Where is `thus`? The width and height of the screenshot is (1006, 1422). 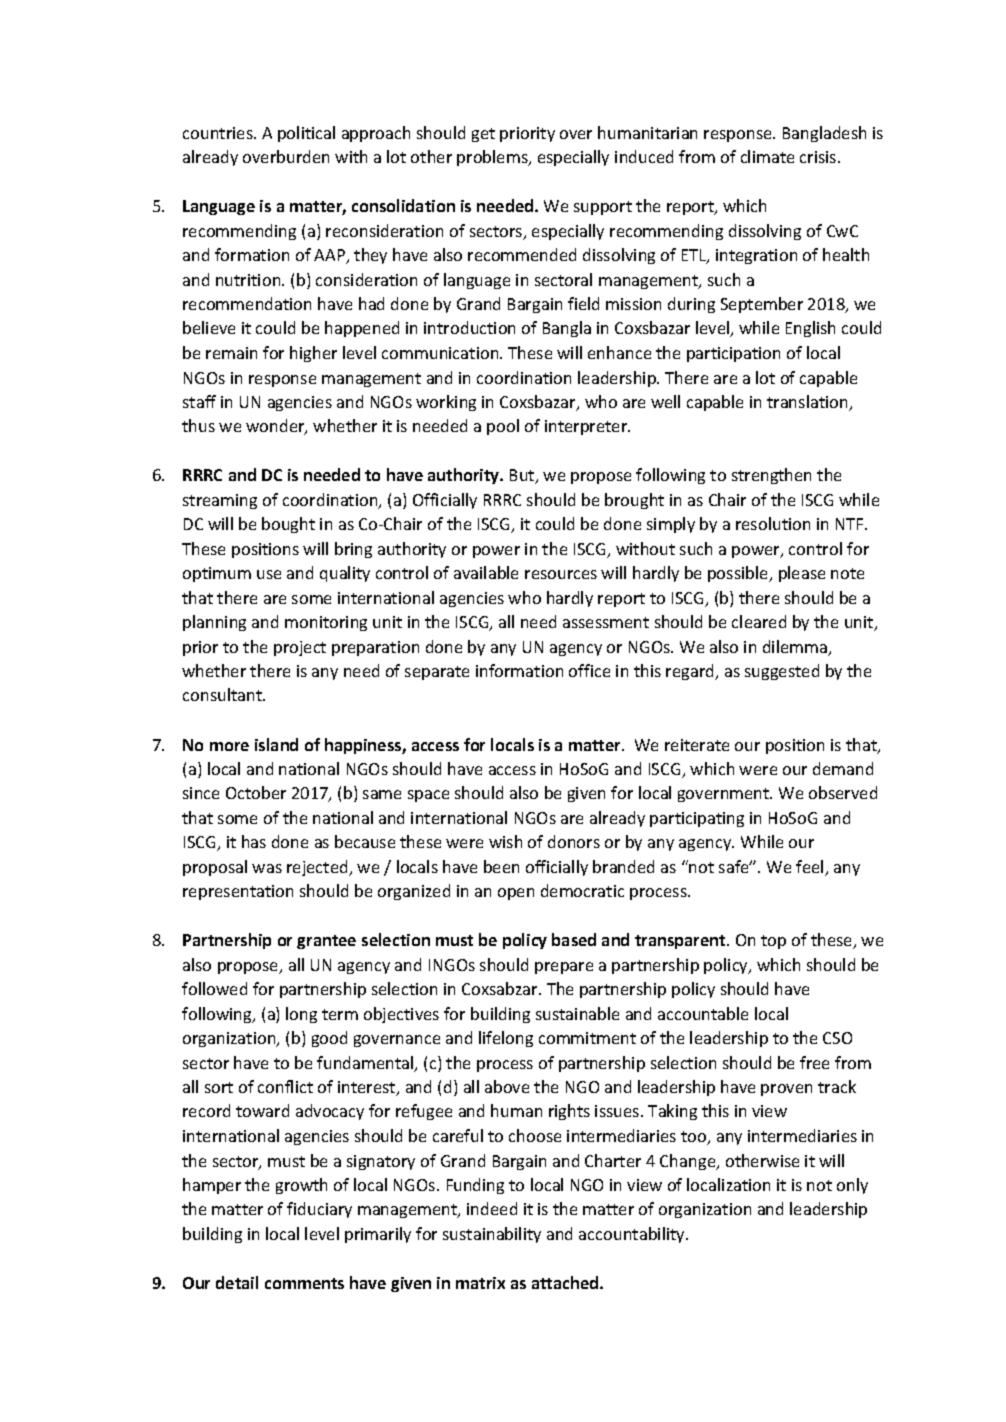 thus is located at coordinates (198, 425).
